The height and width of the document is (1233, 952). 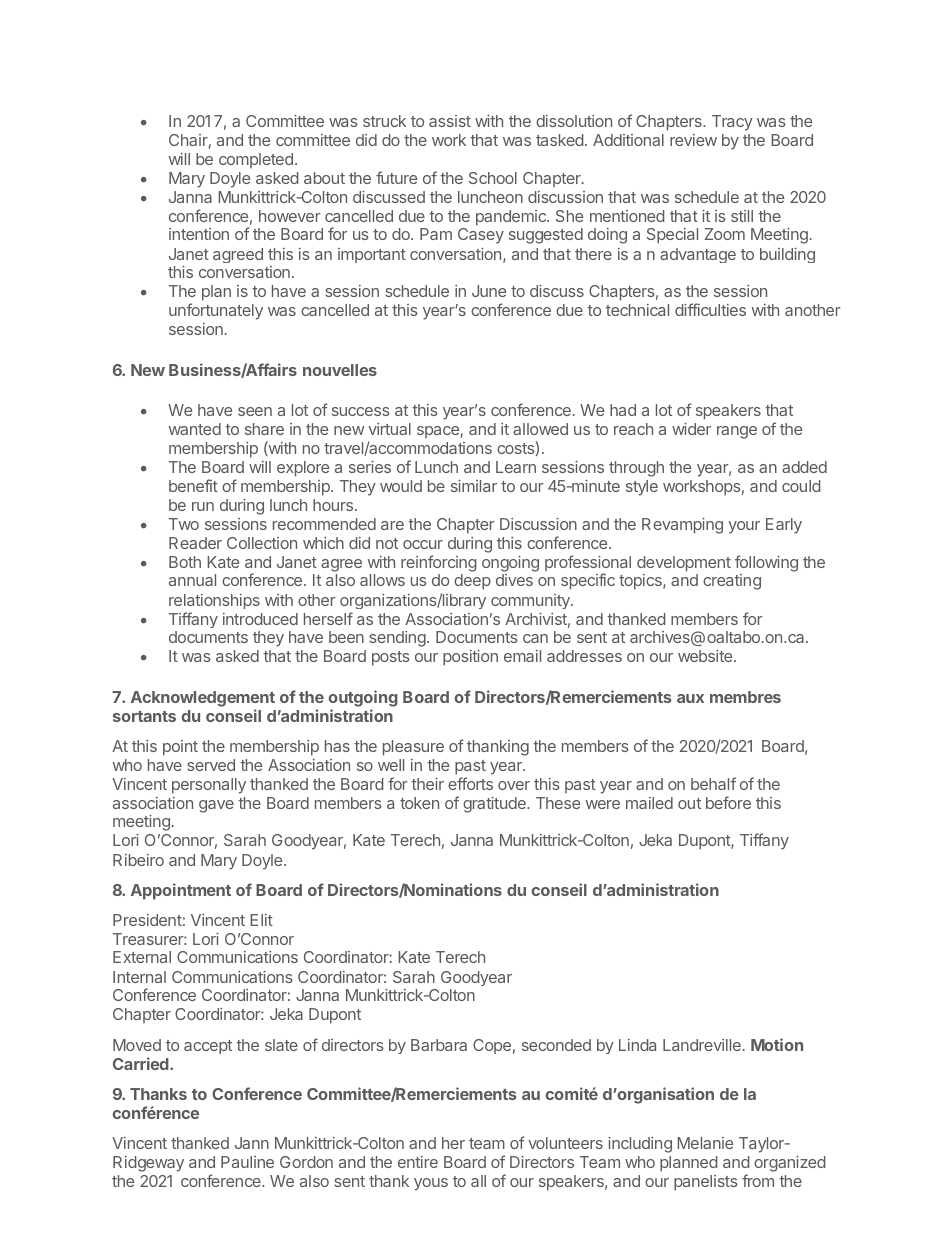 I want to click on Pauline, so click(x=247, y=1162).
